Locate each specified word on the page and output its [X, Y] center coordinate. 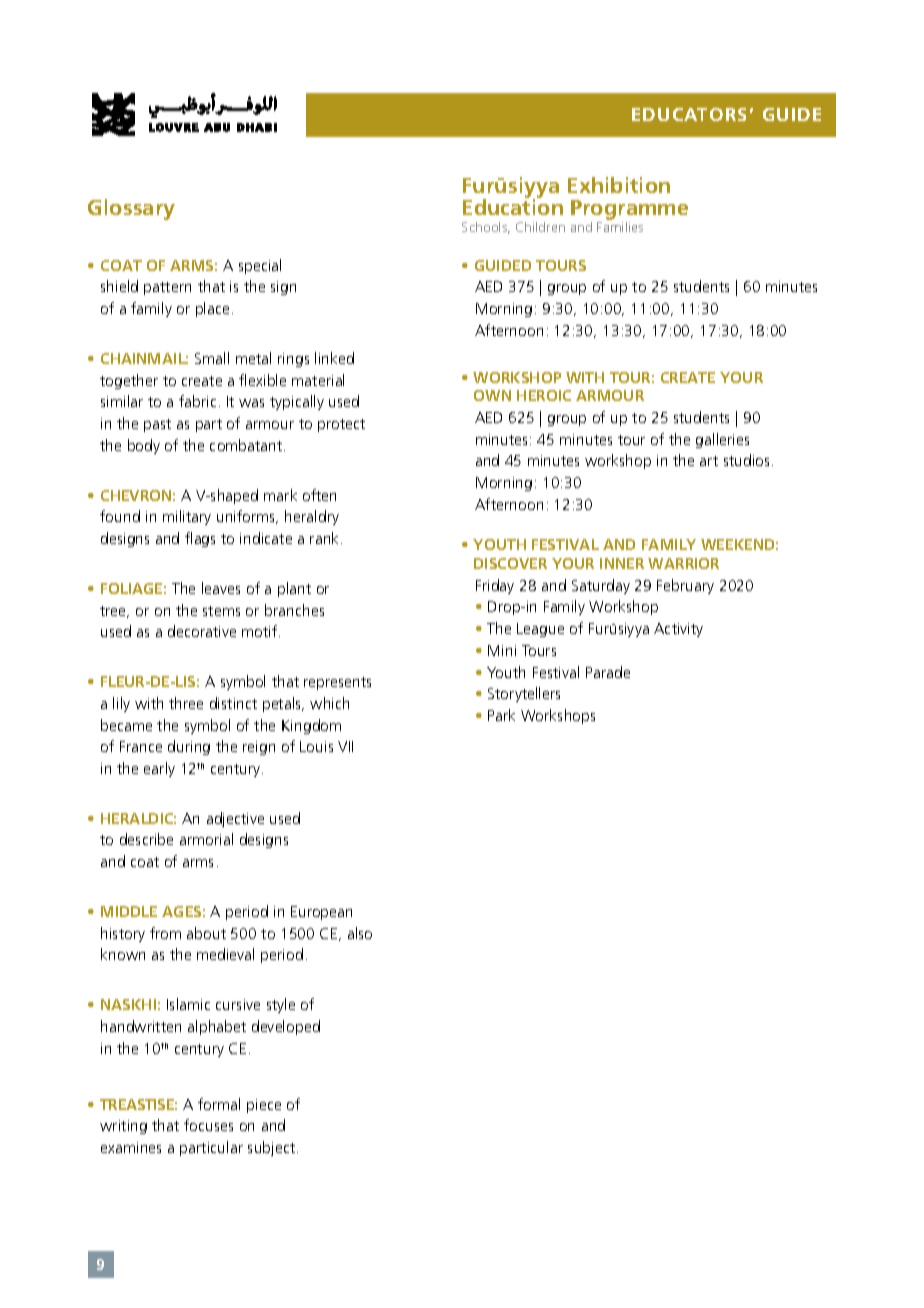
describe [146, 839]
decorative [202, 631]
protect [341, 425]
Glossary [131, 209]
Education [513, 206]
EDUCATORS [689, 114]
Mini [502, 650]
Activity [678, 630]
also [360, 933]
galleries [722, 440]
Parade [608, 672]
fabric [197, 401]
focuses [208, 1125]
